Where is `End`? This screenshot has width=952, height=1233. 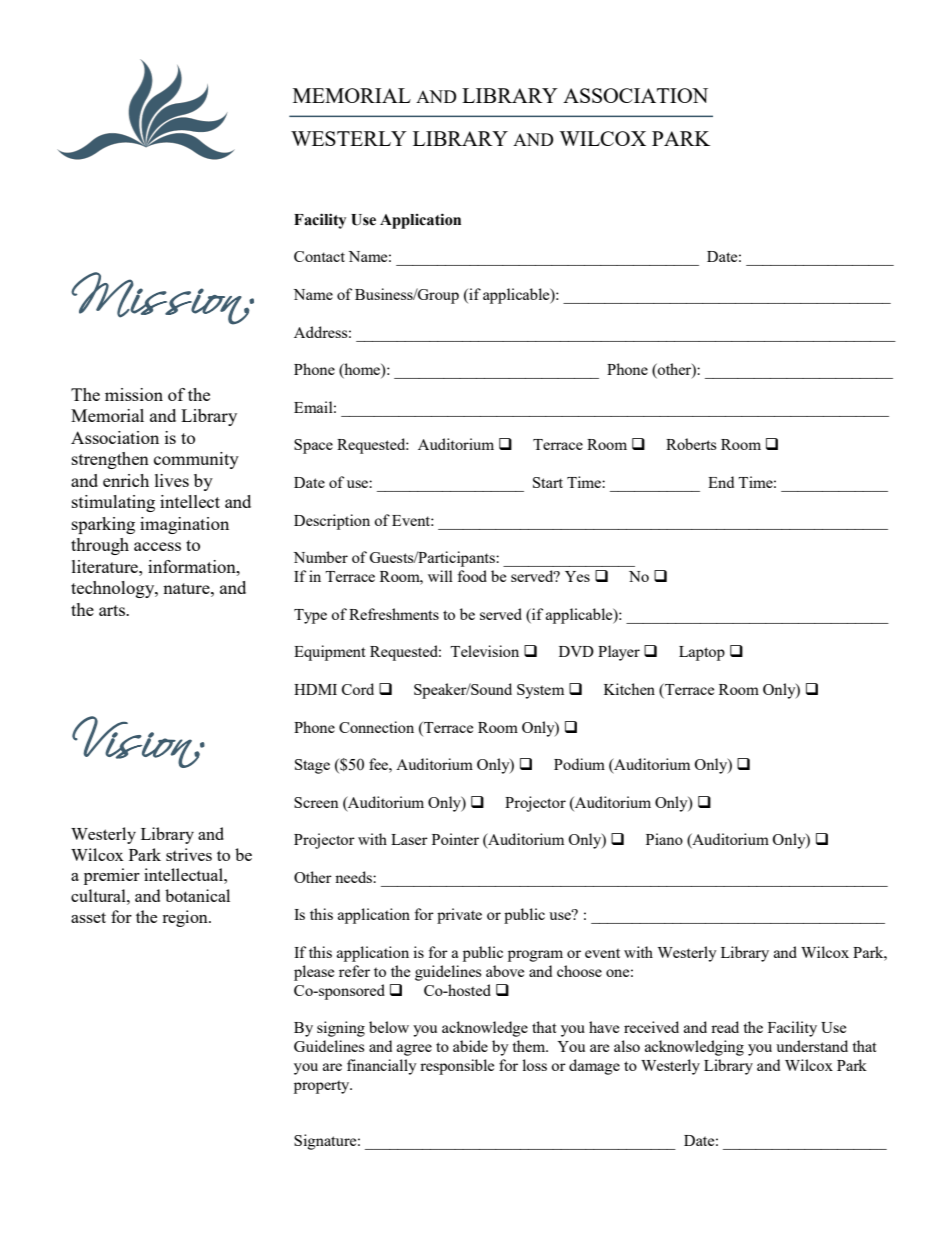 End is located at coordinates (721, 482).
